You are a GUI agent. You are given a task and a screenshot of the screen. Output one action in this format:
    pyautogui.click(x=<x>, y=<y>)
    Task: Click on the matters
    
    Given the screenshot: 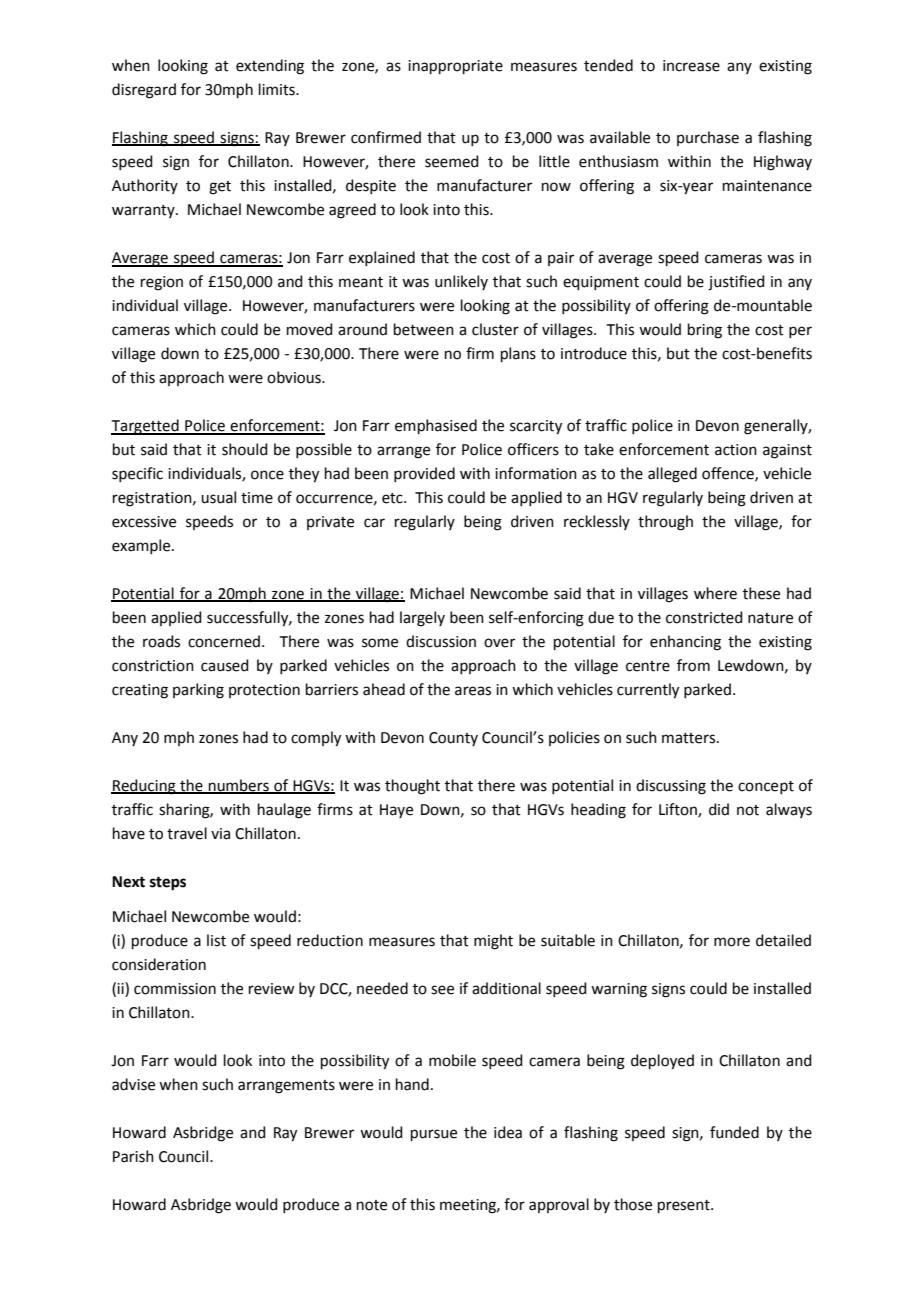 What is the action you would take?
    pyautogui.click(x=690, y=738)
